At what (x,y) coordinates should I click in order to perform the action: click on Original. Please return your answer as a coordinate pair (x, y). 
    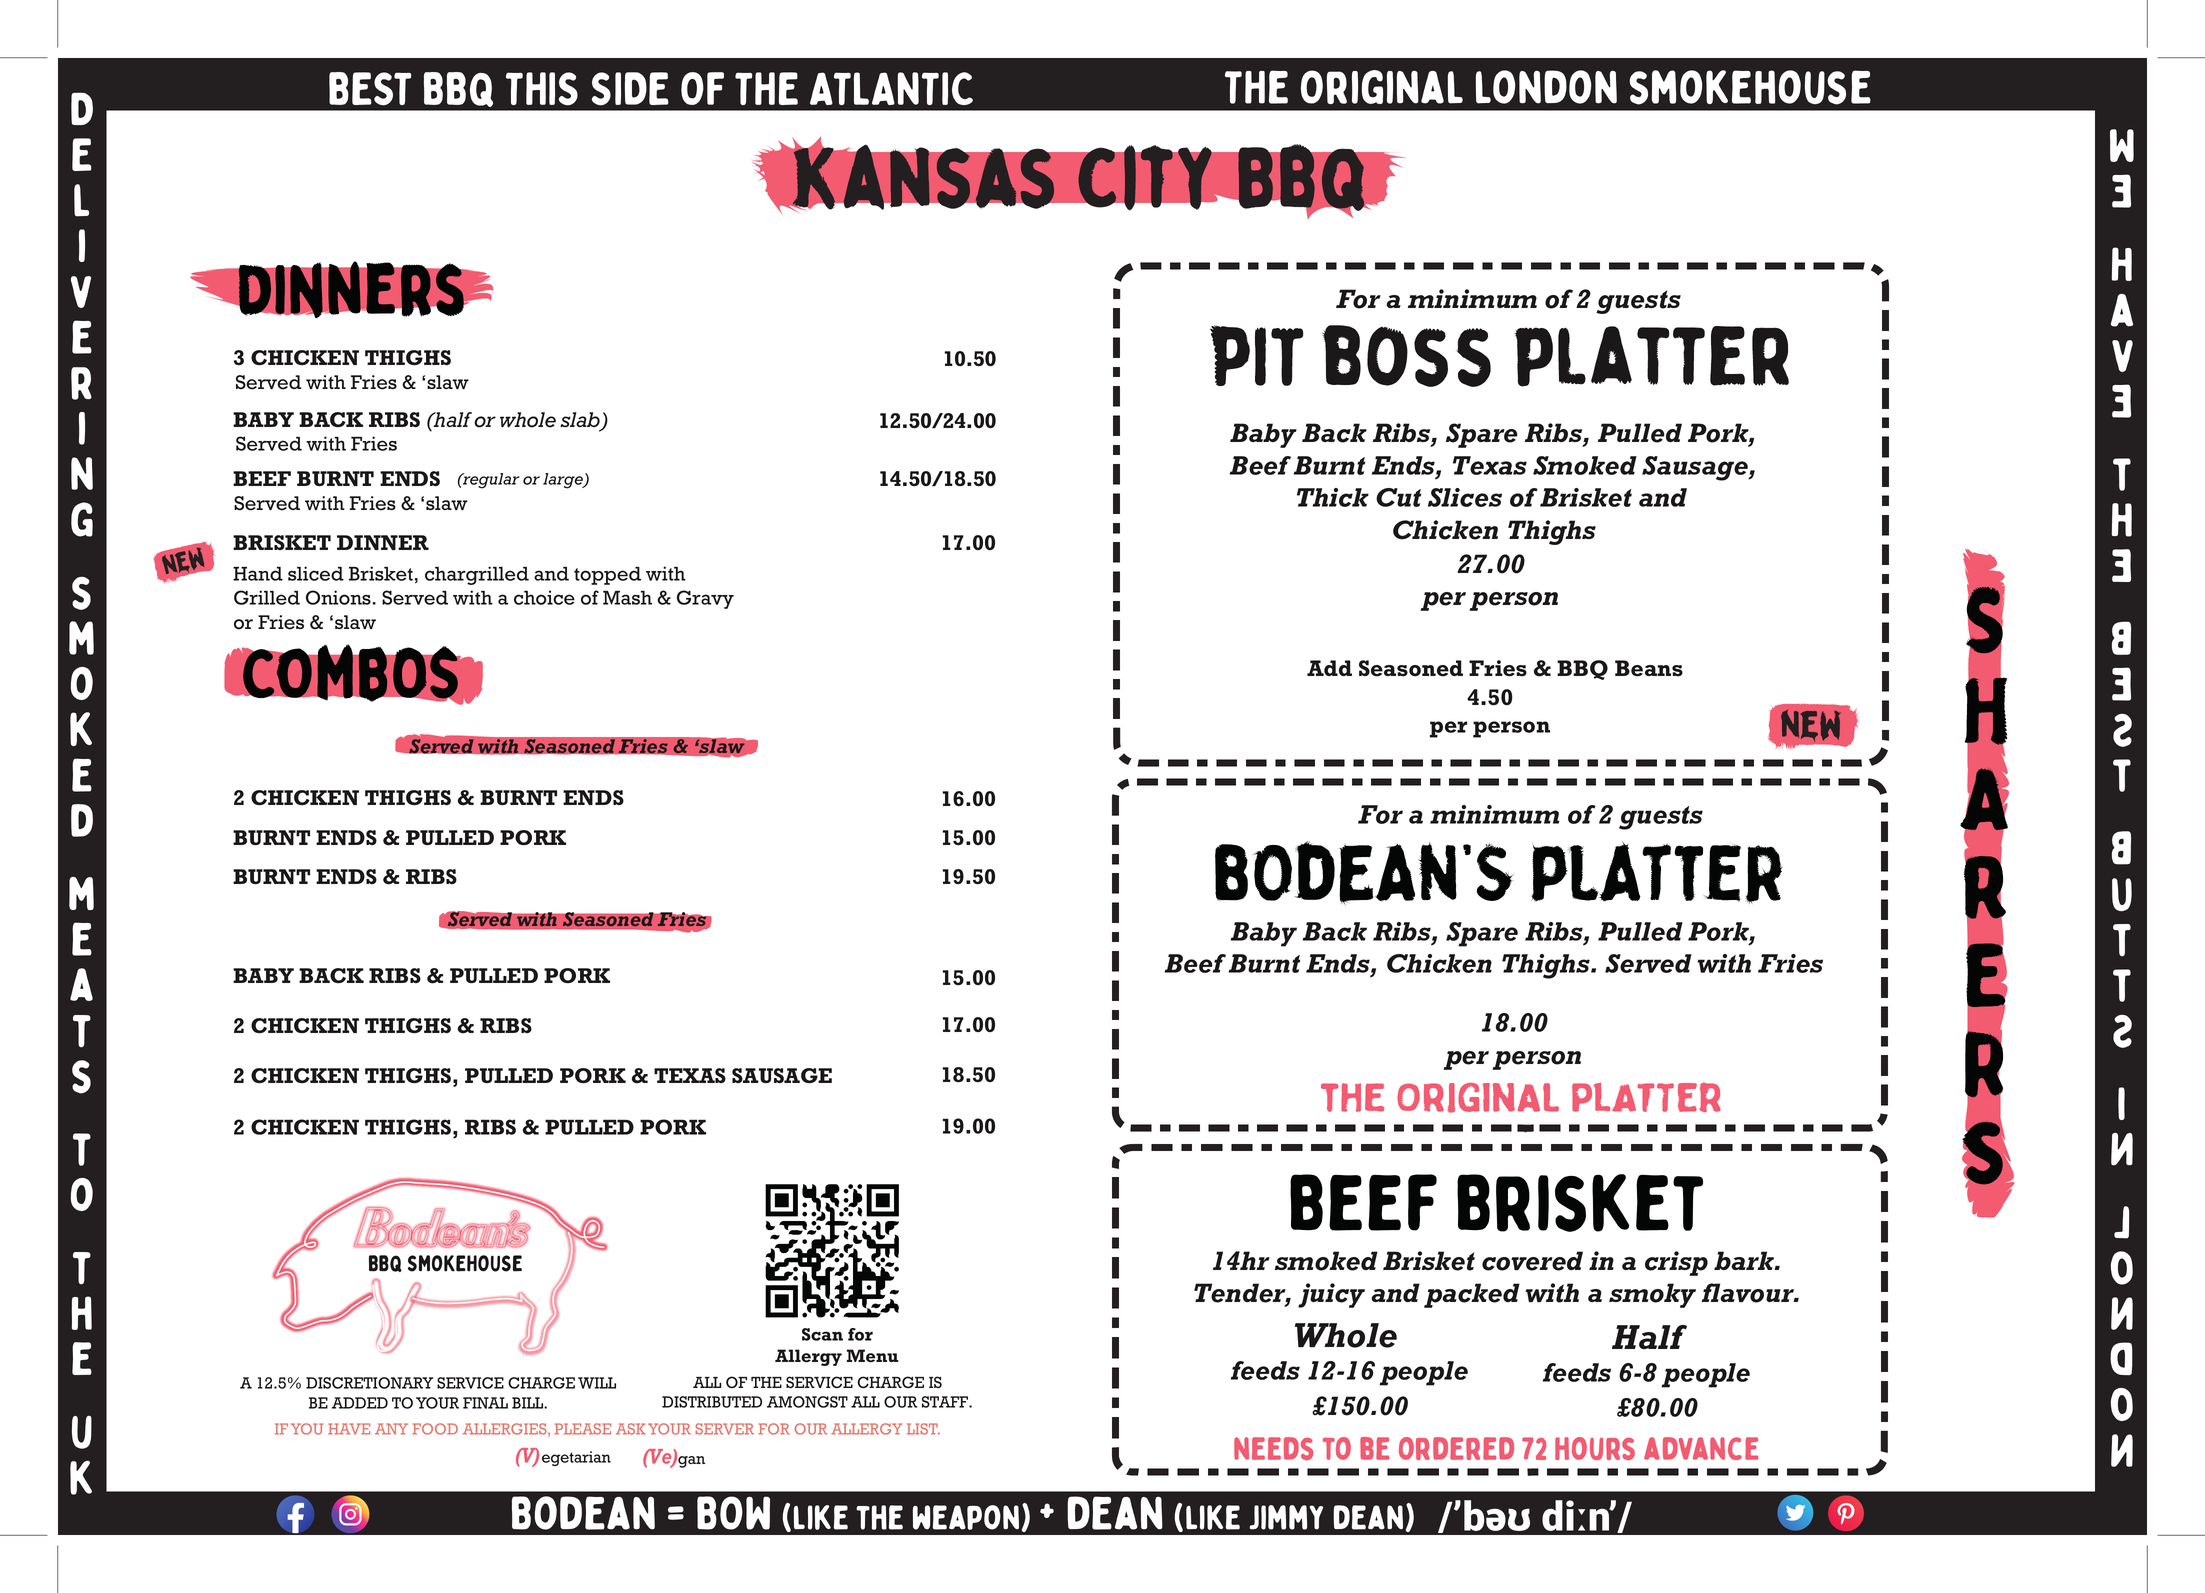
    Looking at the image, I should click on (1382, 87).
